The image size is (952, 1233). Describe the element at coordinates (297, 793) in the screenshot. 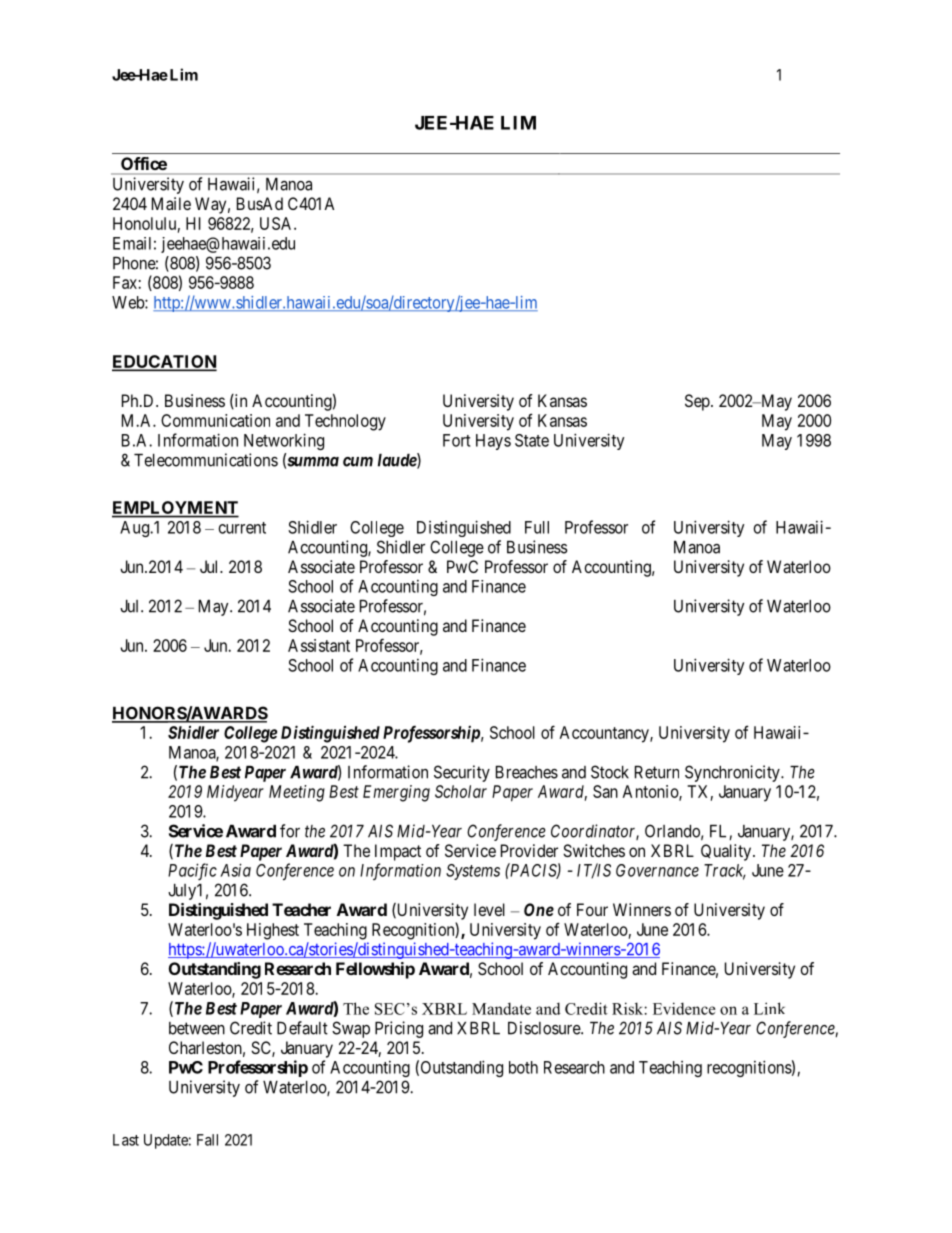

I see `Meeting` at that location.
